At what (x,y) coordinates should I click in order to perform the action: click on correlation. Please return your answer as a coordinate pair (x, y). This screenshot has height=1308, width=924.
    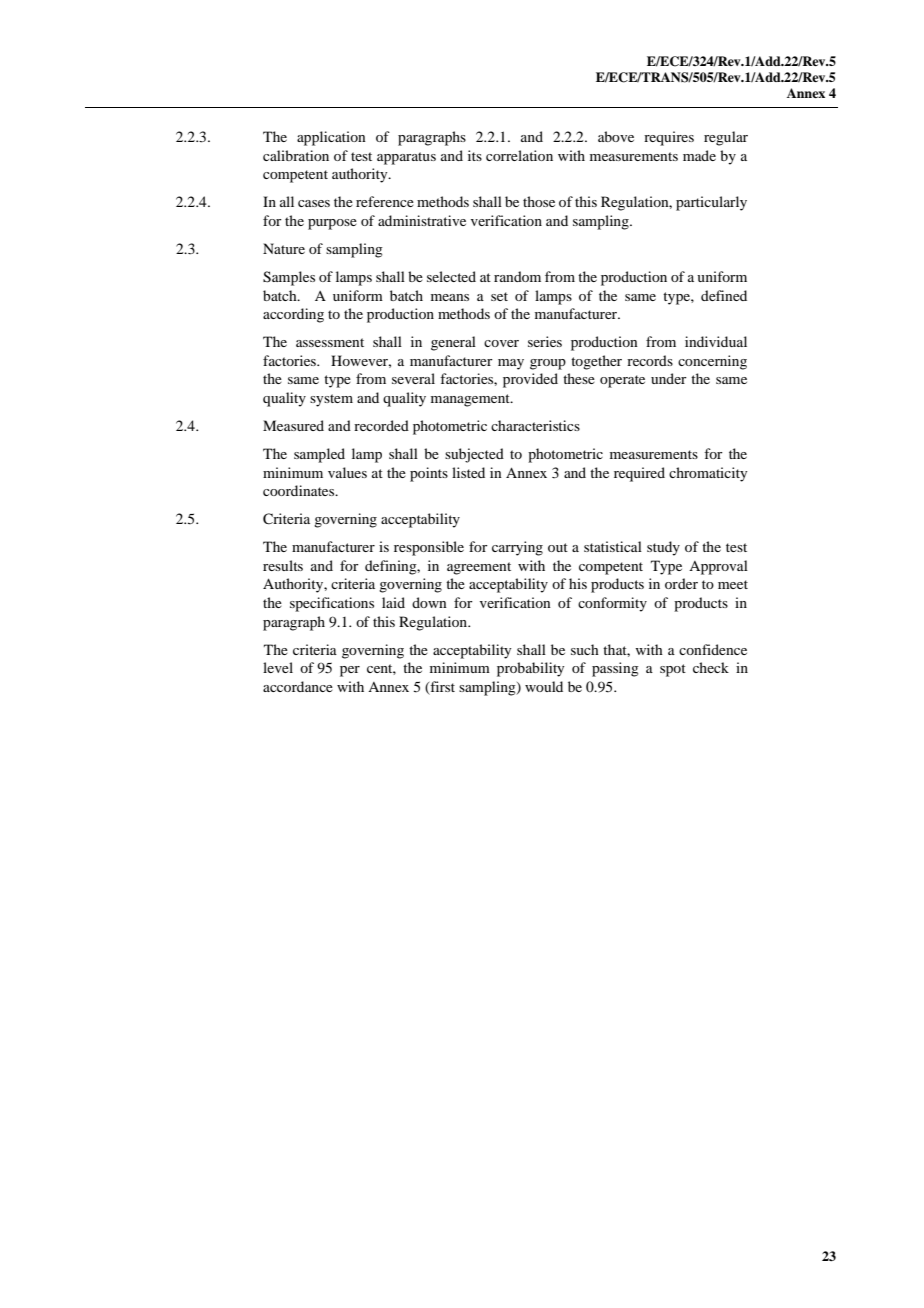
    Looking at the image, I should click on (519, 155).
